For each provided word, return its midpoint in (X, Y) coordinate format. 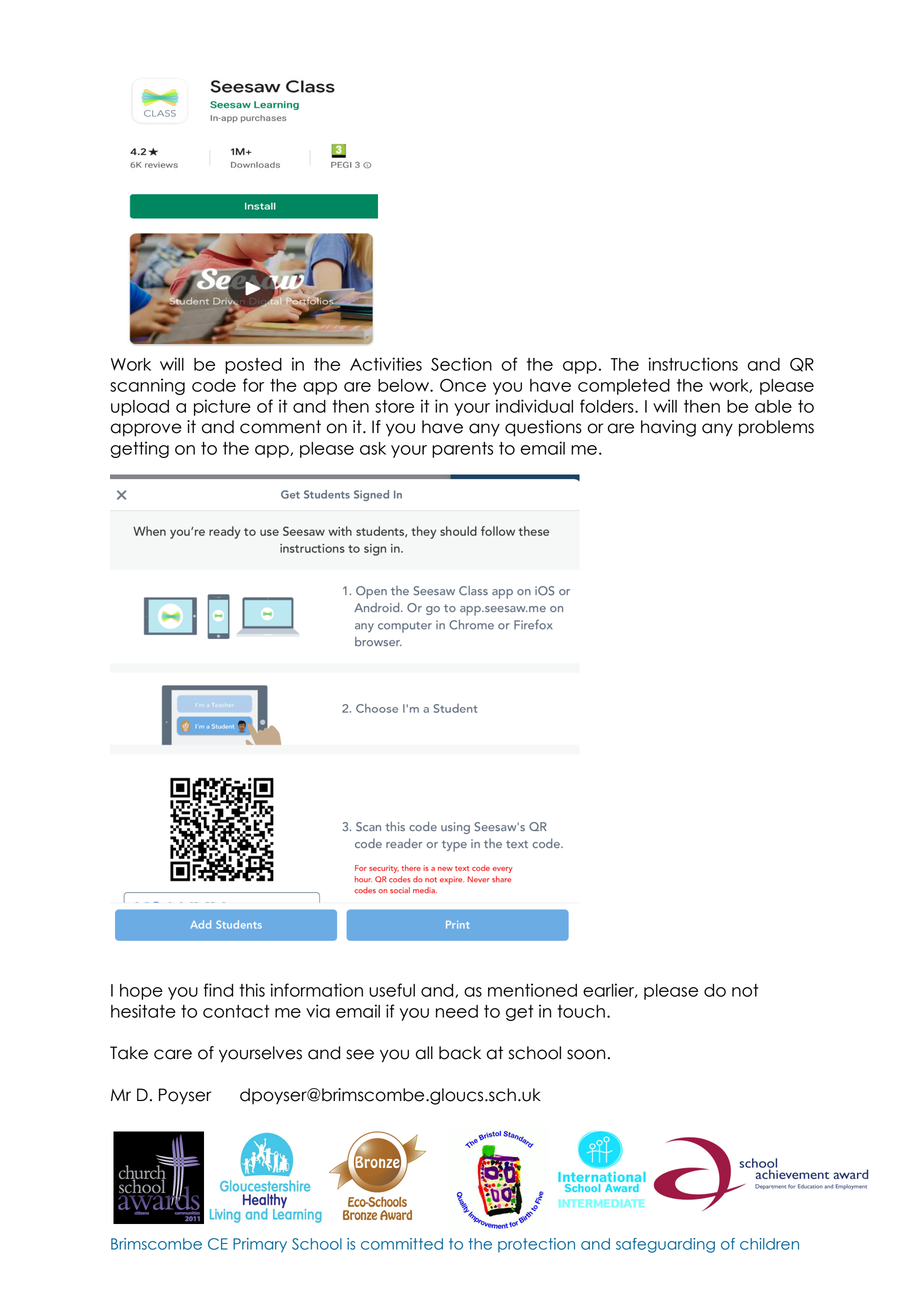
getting (139, 449)
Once (463, 385)
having (668, 428)
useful (392, 990)
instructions (693, 364)
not (745, 990)
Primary (260, 1245)
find (218, 990)
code (214, 385)
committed (402, 1244)
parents (462, 450)
